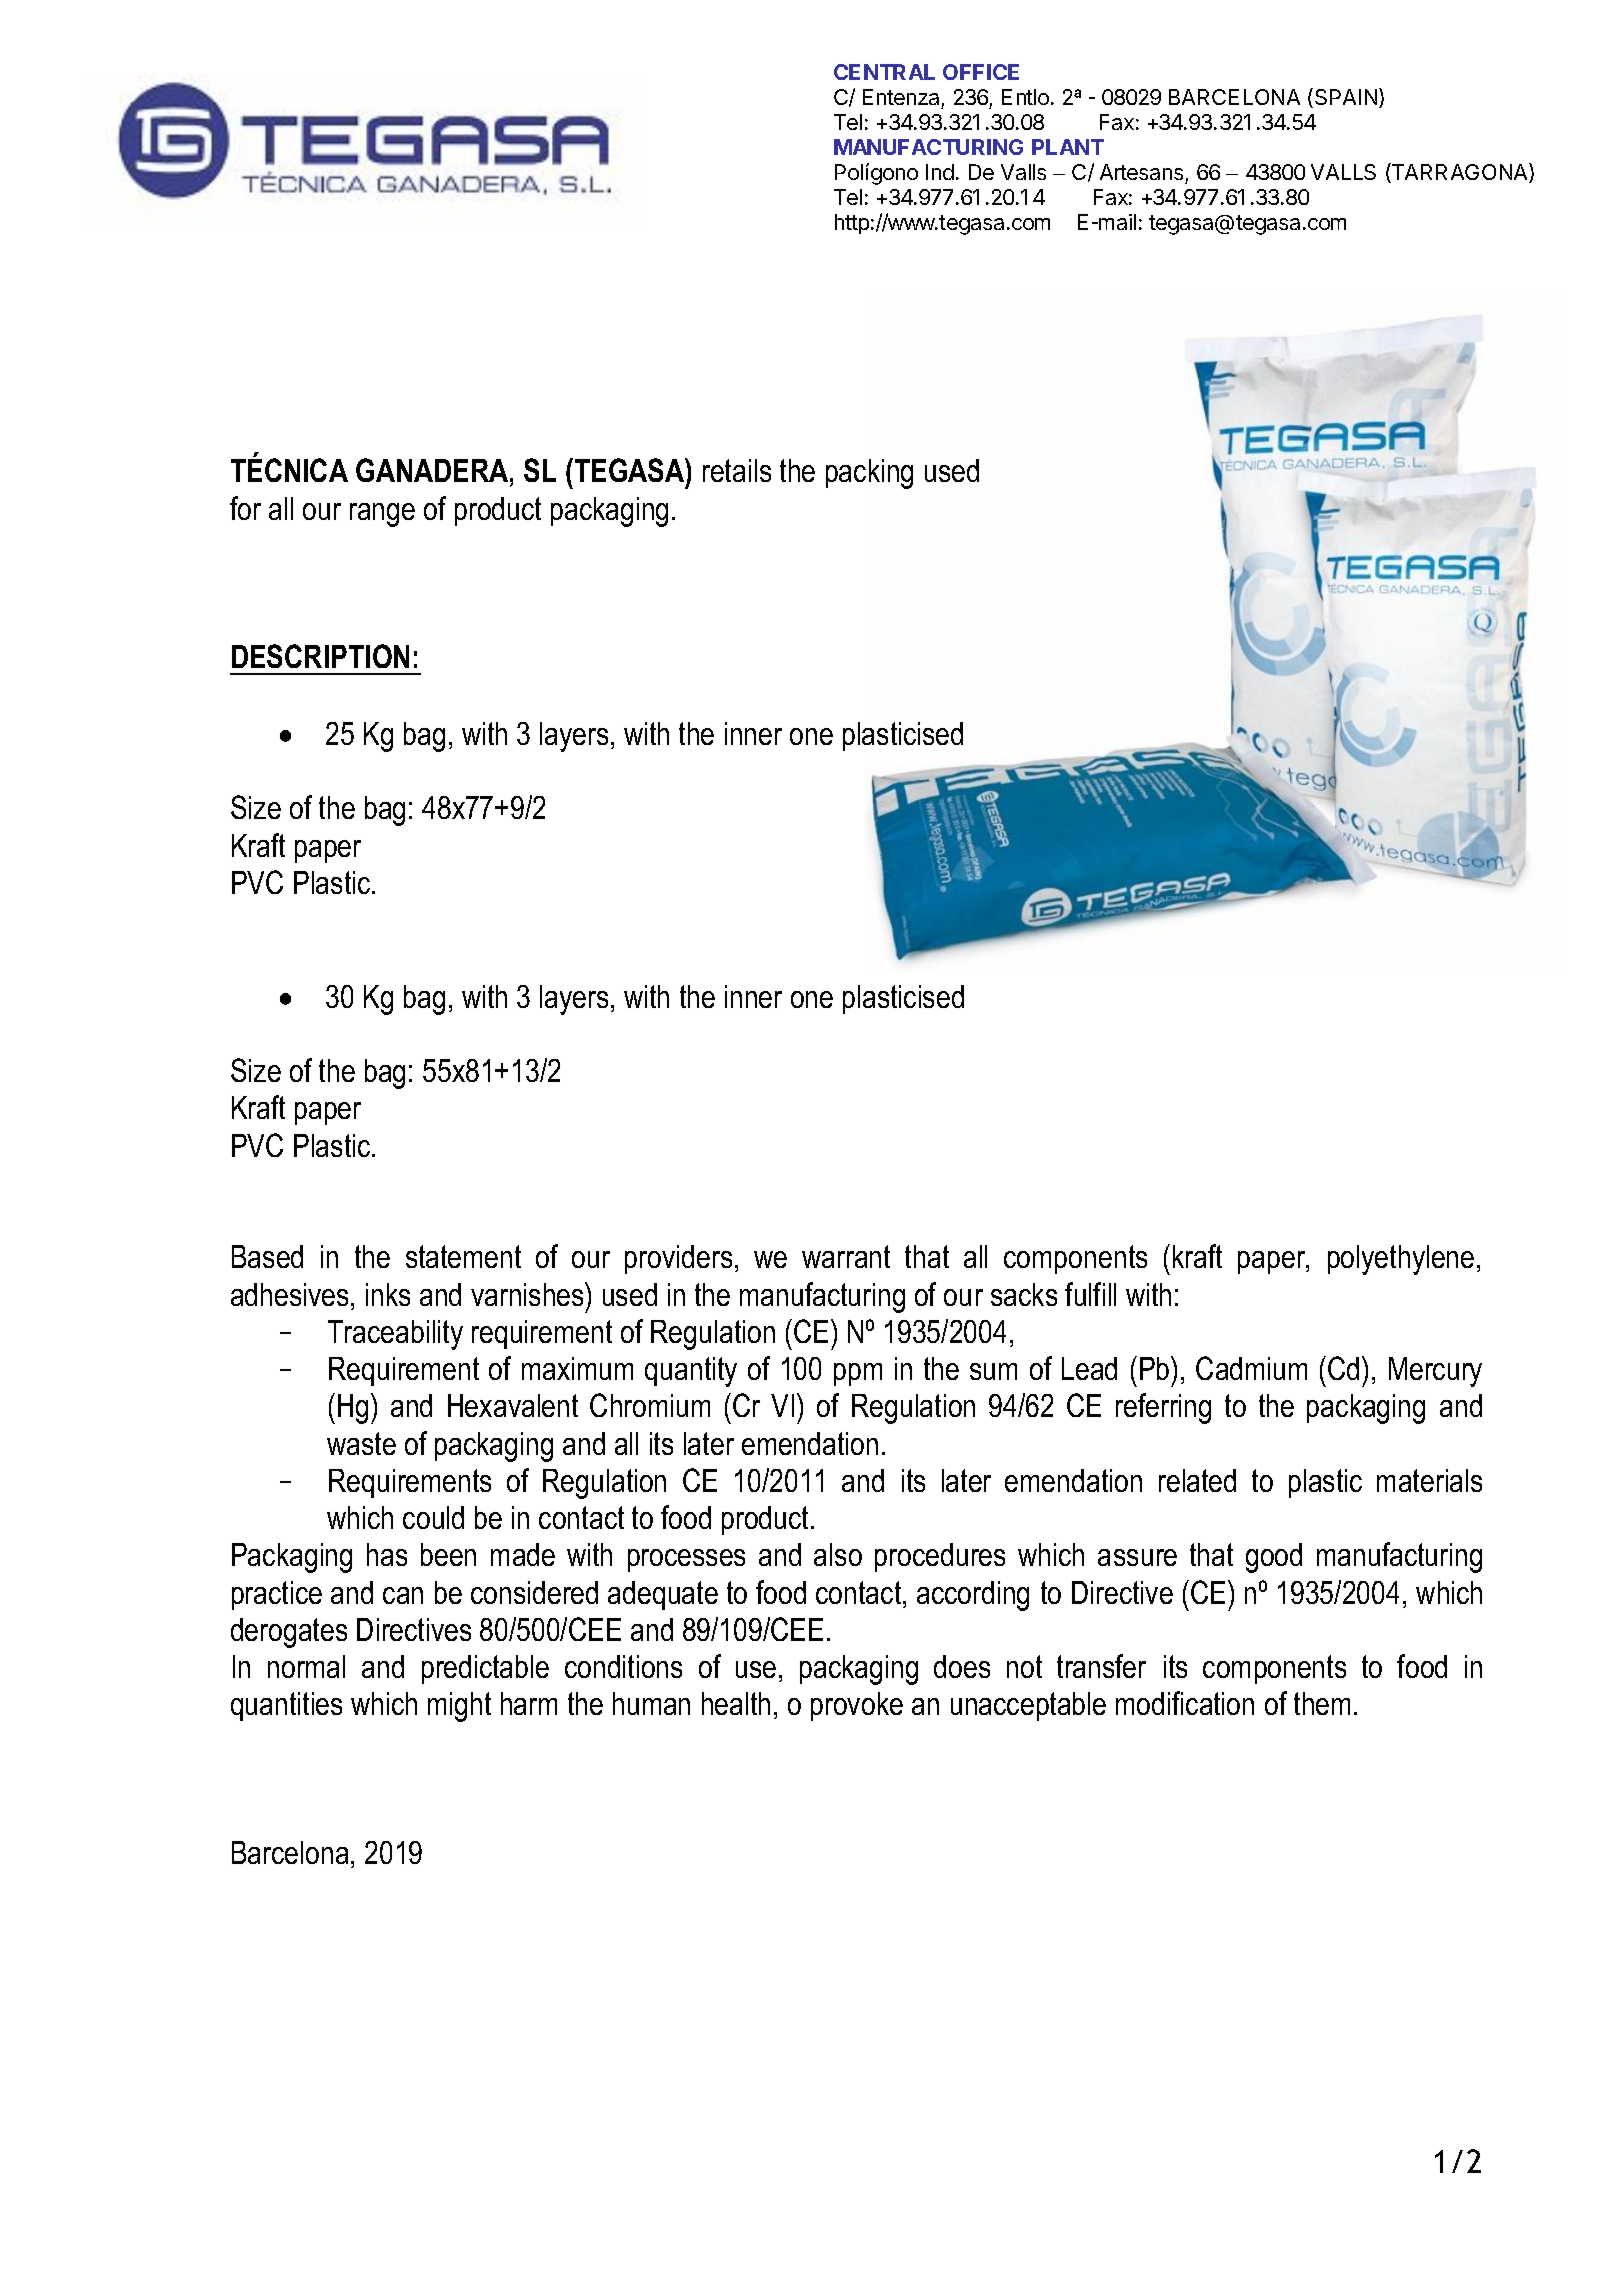 The image size is (1609, 2276). I want to click on inks, so click(388, 1294).
